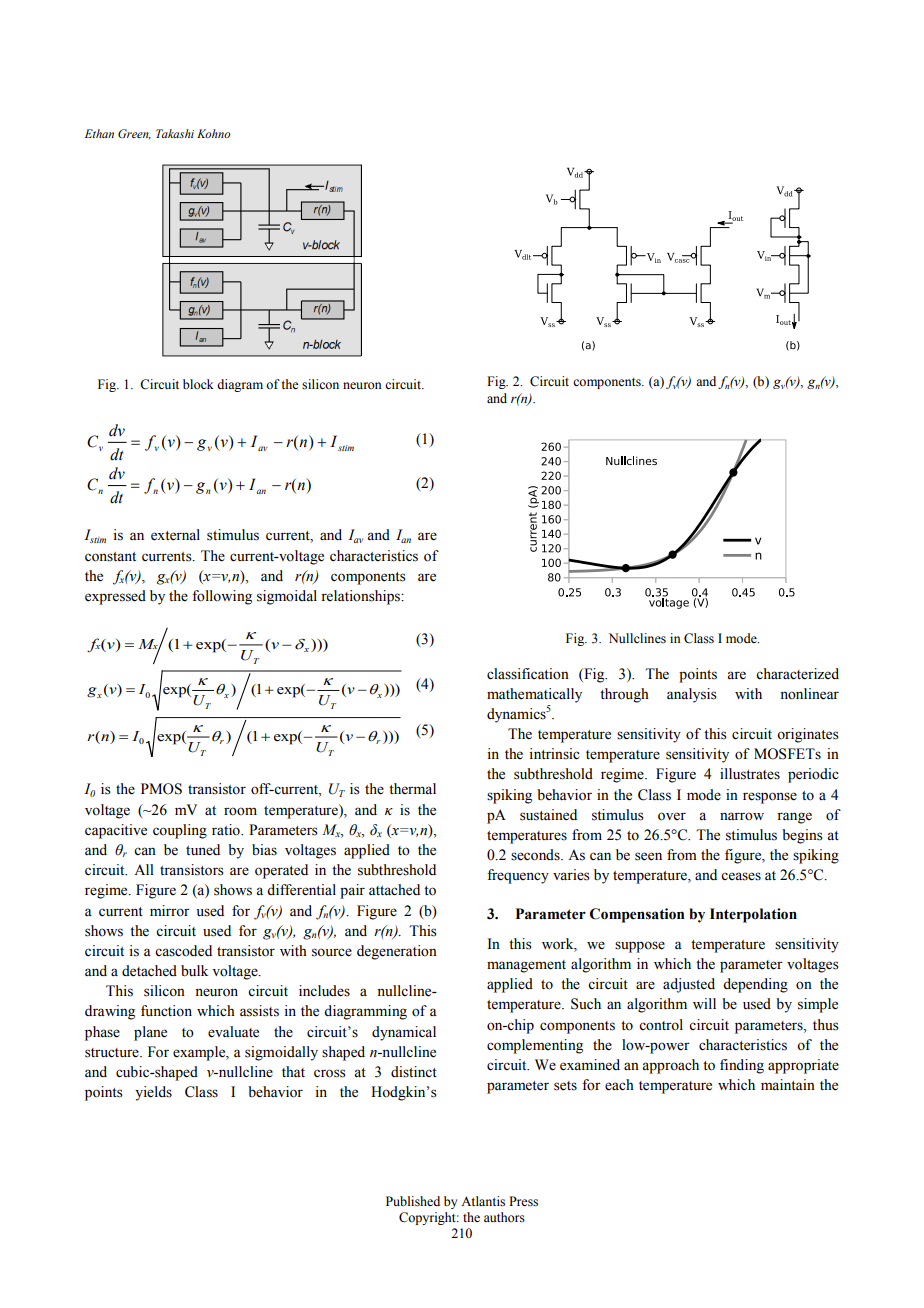 The width and height of the screenshot is (924, 1308). Describe the element at coordinates (194, 971) in the screenshot. I see `bulk` at that location.
